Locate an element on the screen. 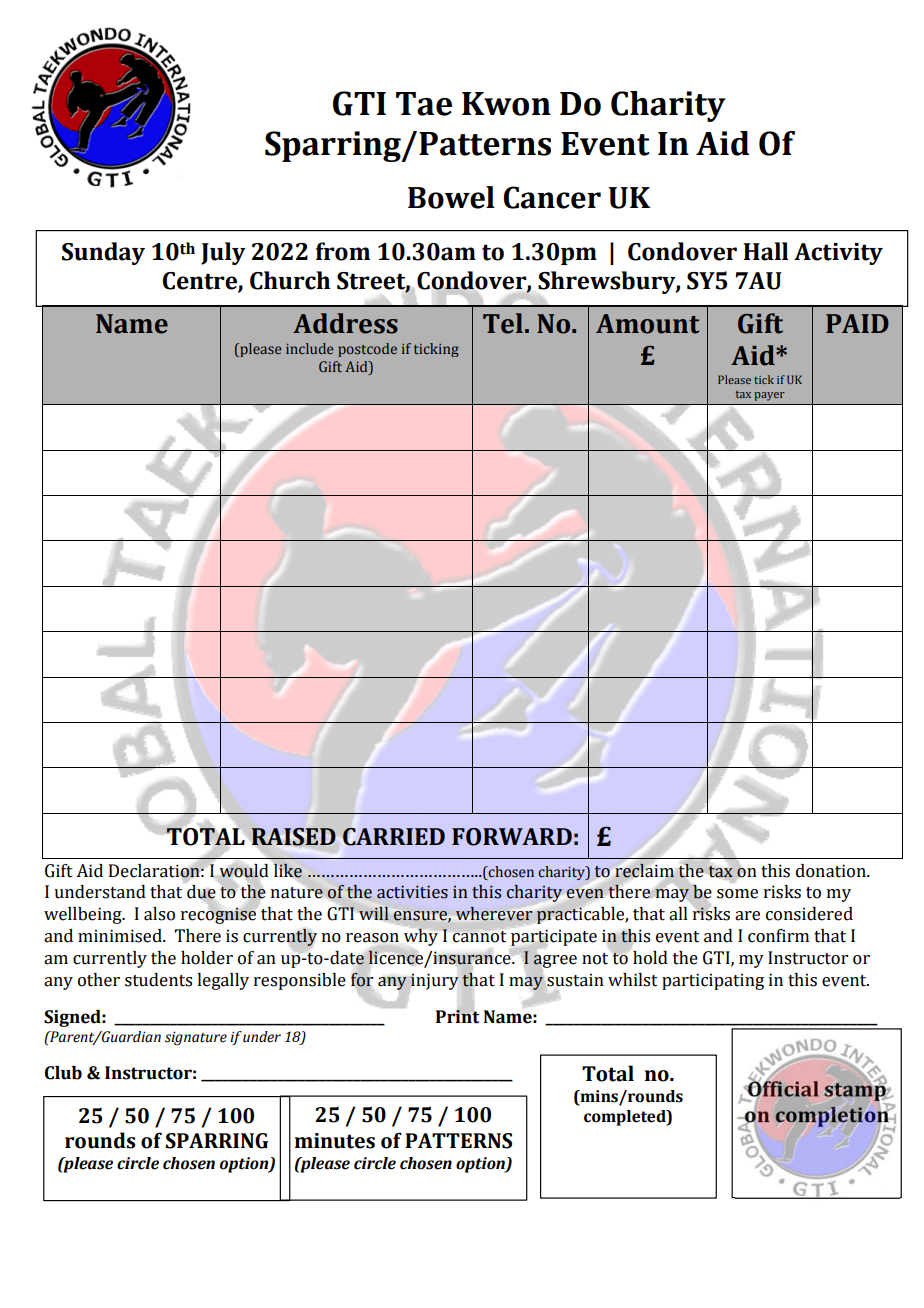 The height and width of the screenshot is (1308, 924). include is located at coordinates (310, 348).
